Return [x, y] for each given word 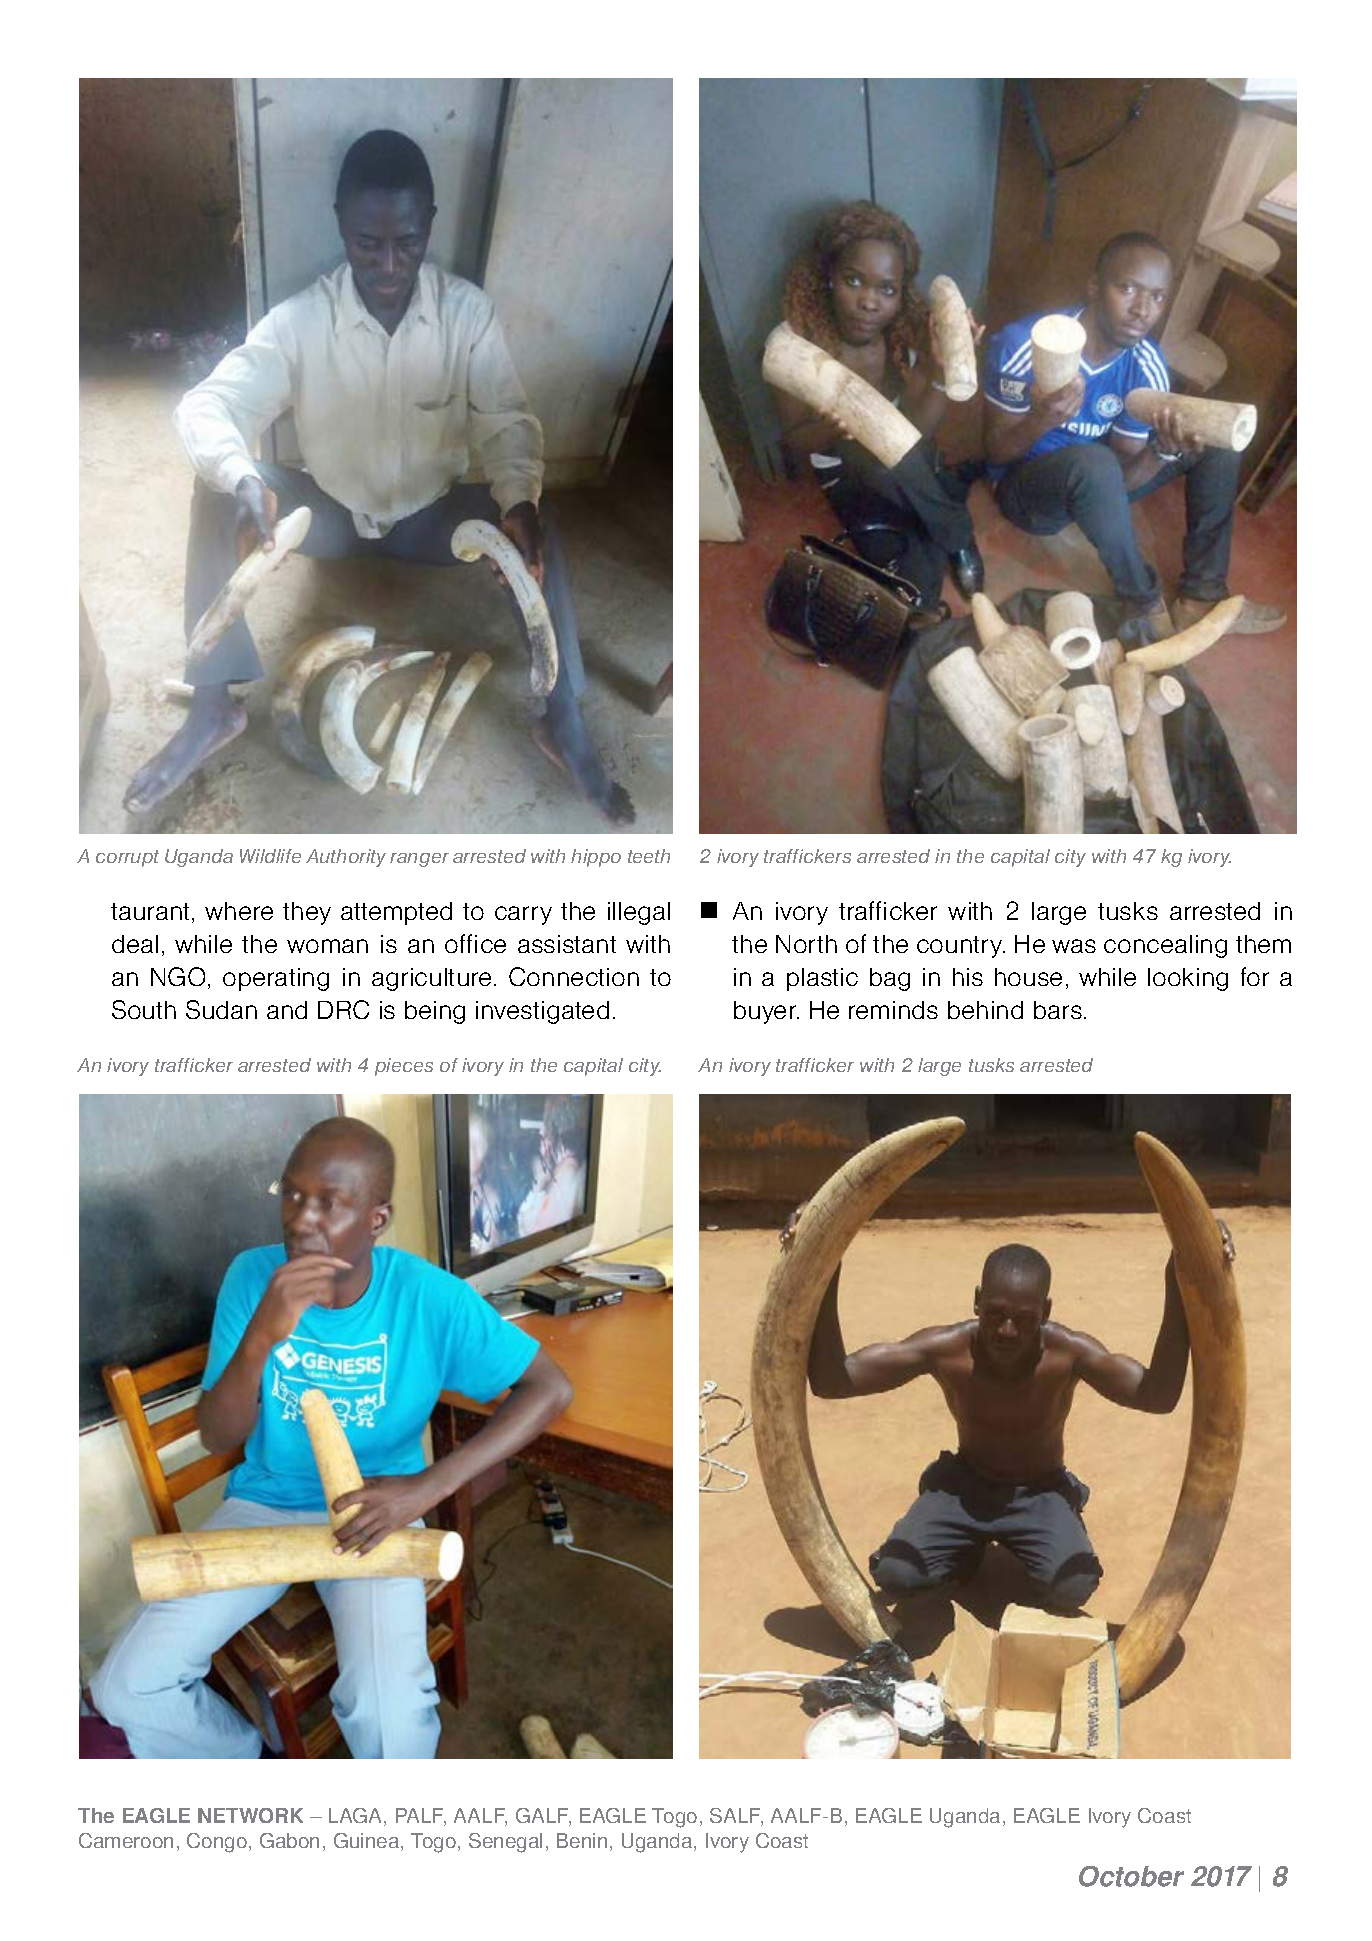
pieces [404, 1067]
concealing [1165, 946]
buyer [766, 1012]
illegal [639, 913]
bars [1058, 1010]
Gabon [289, 1840]
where [239, 911]
